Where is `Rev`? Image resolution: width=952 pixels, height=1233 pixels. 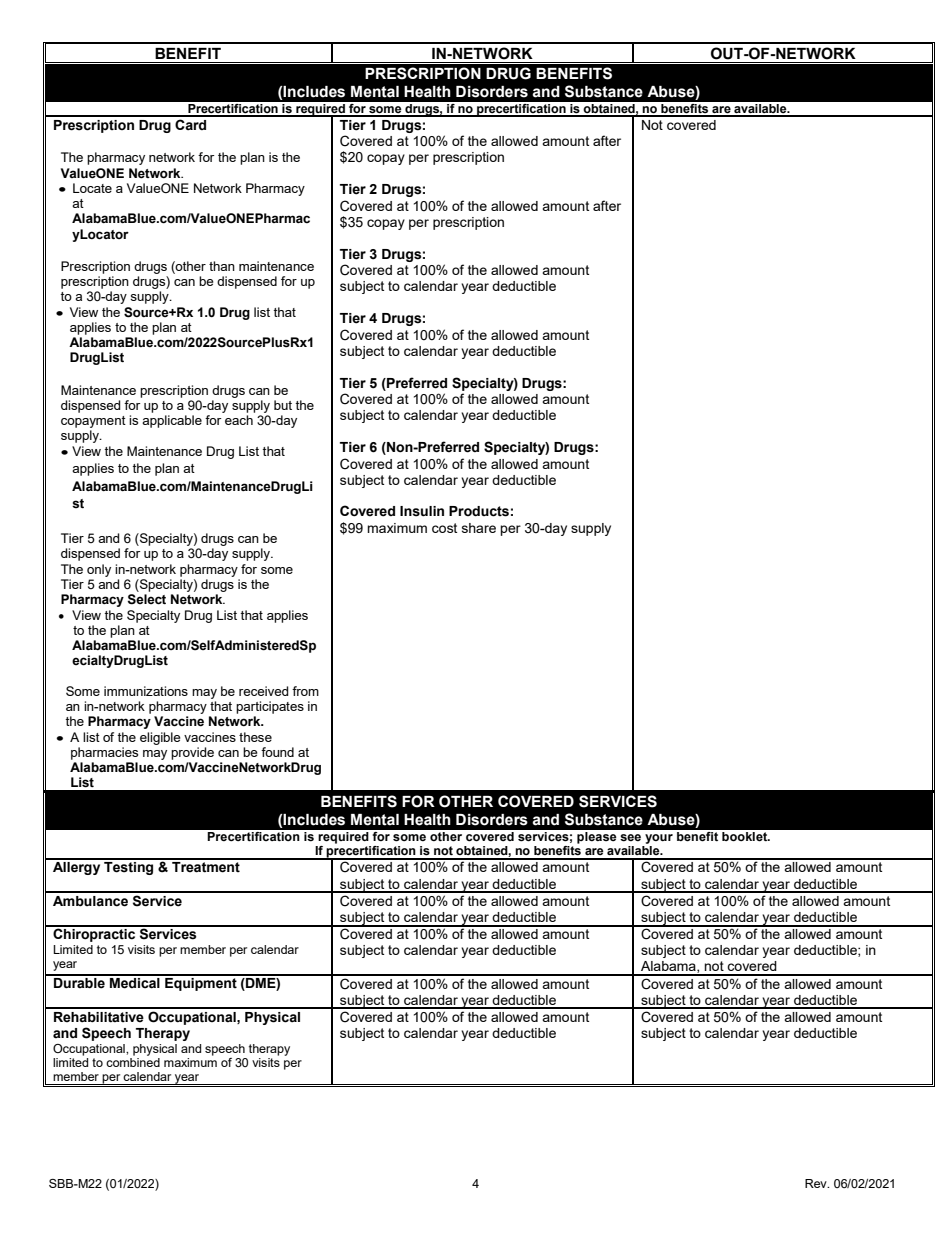 Rev is located at coordinates (817, 1183).
